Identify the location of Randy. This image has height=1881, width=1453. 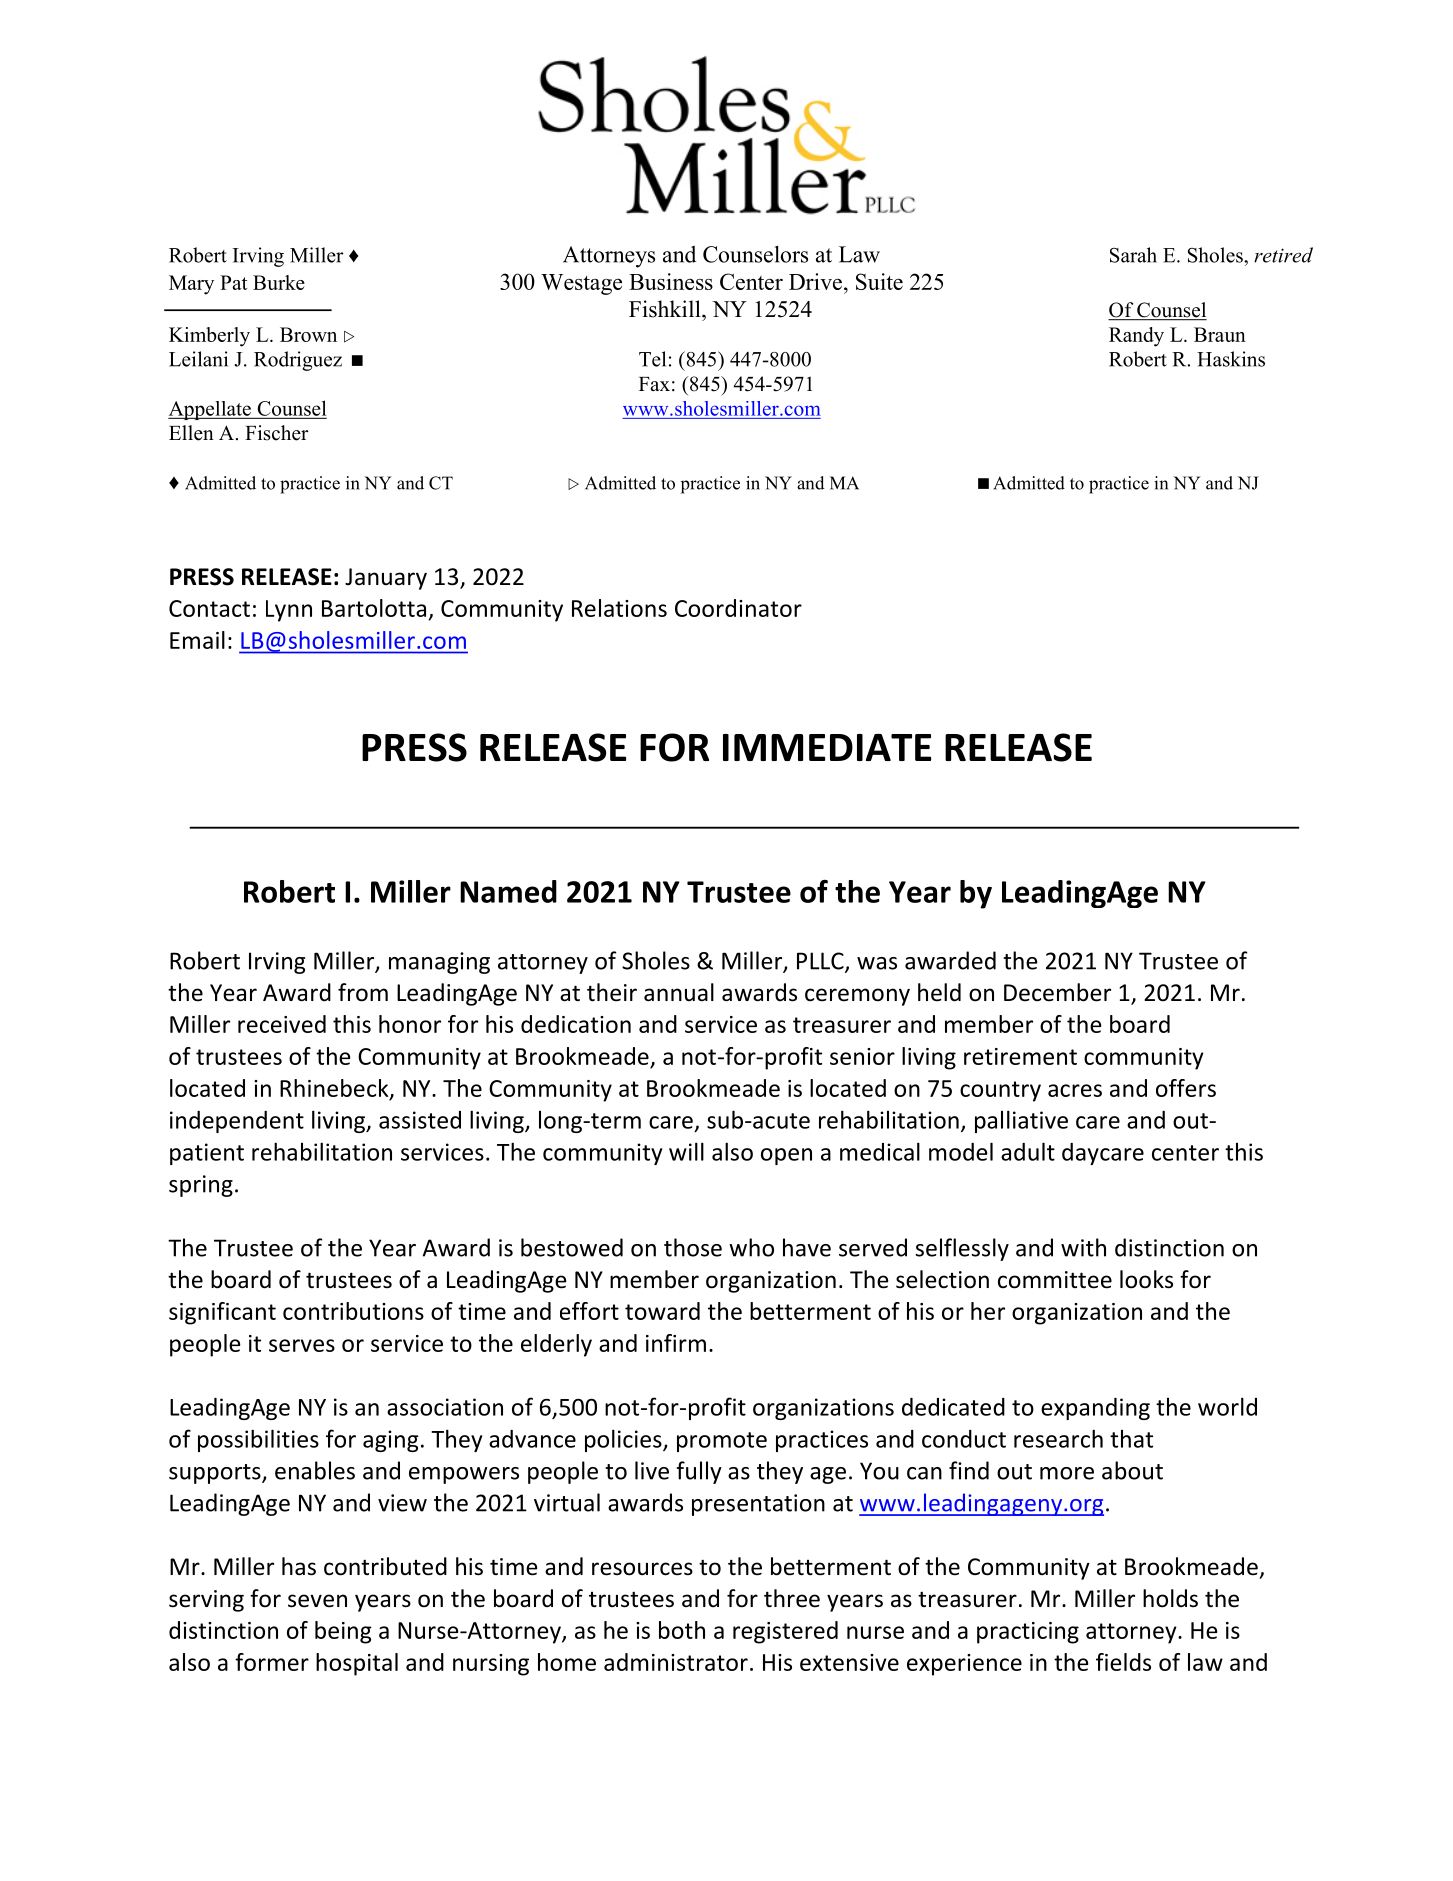
(1136, 337).
